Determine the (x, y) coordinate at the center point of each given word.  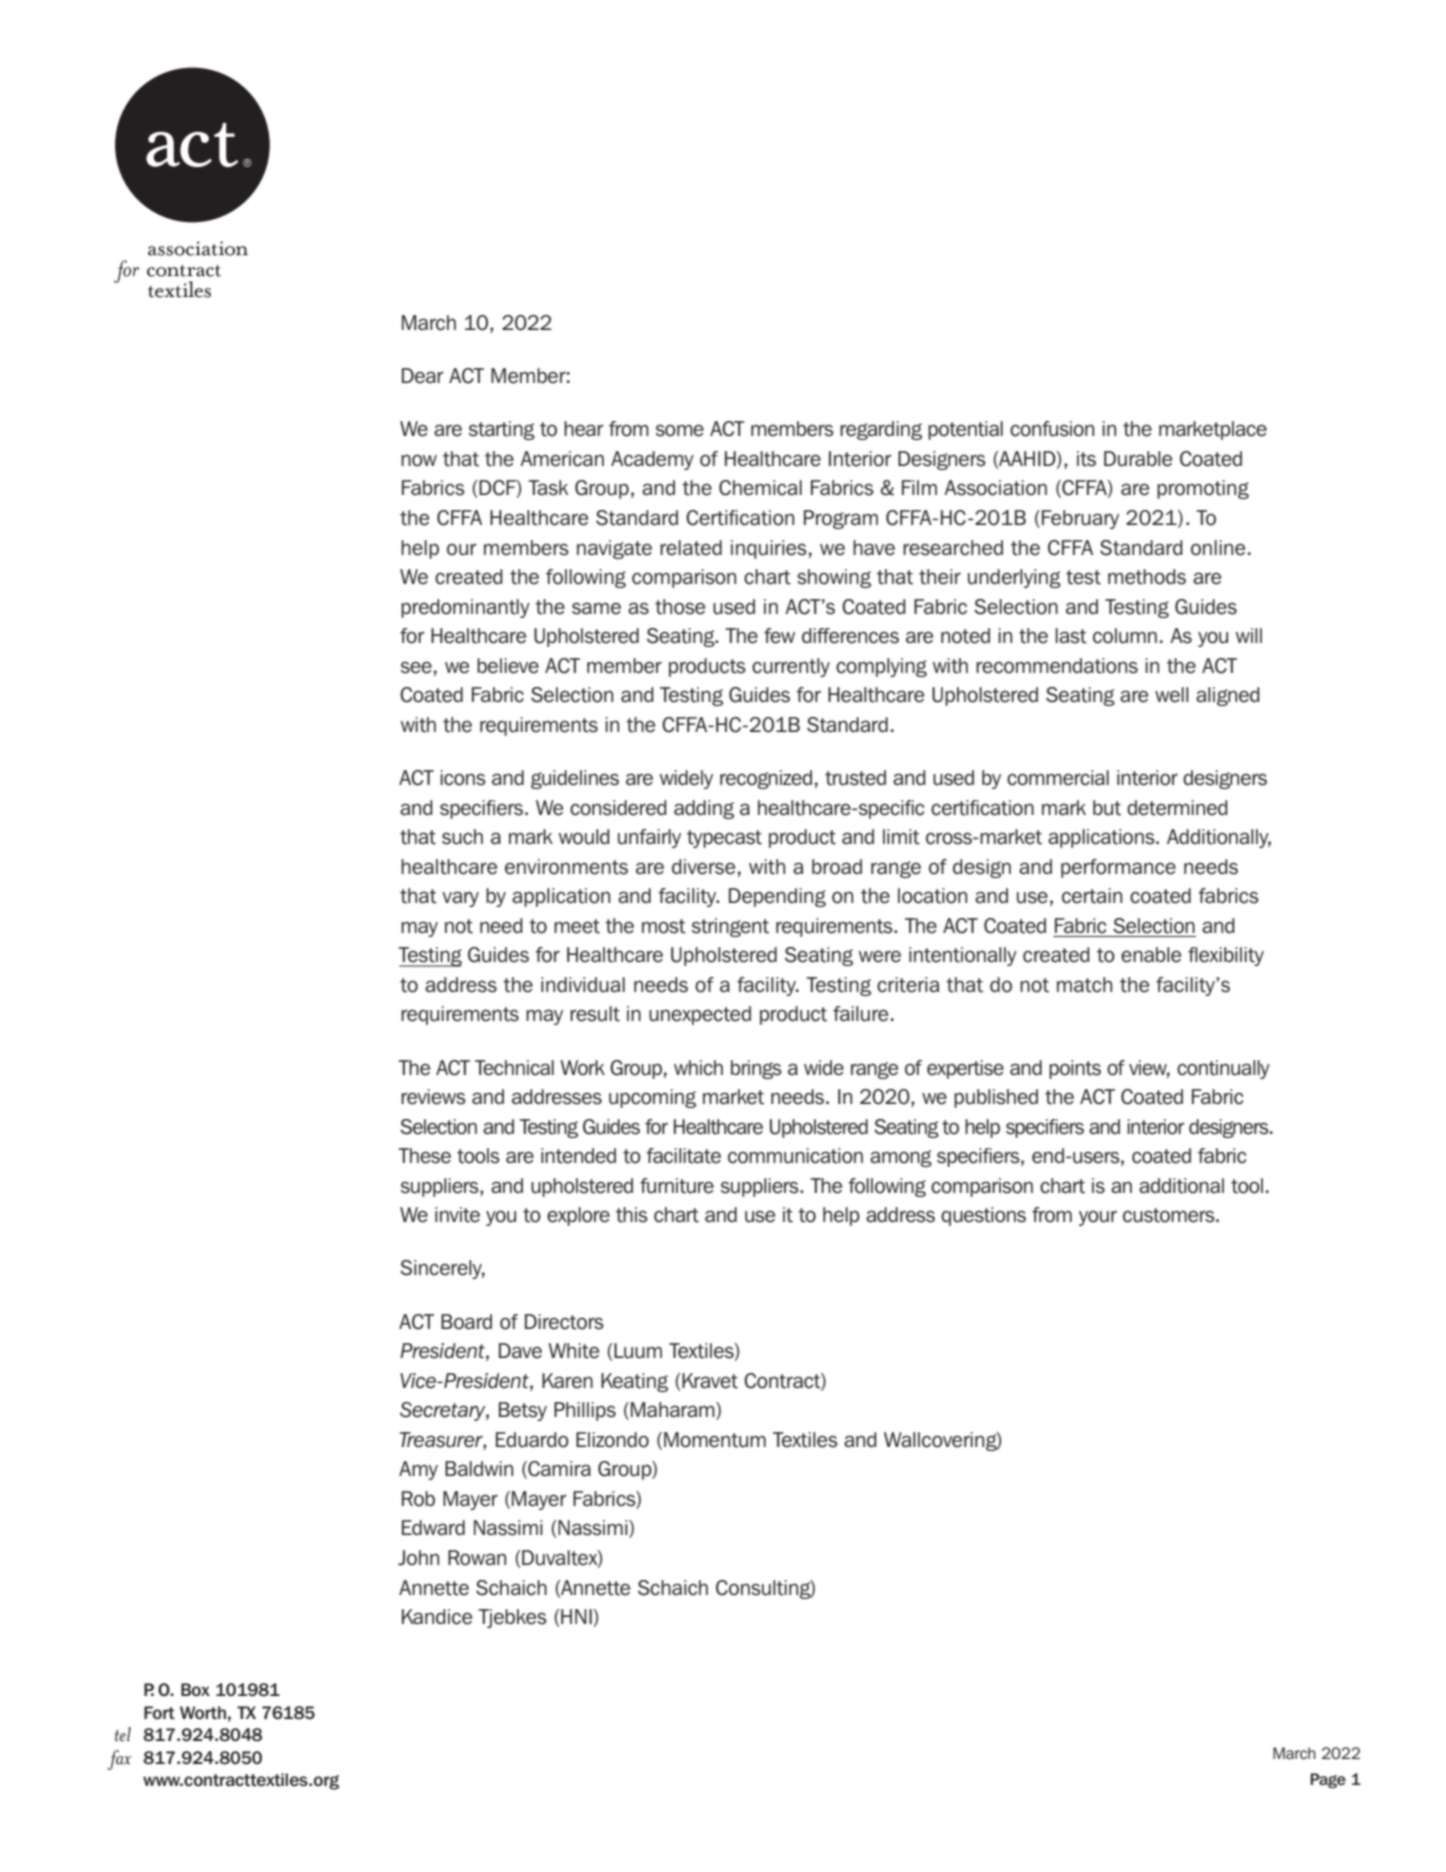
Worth (203, 1713)
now (419, 460)
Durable (1138, 459)
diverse (703, 867)
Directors (564, 1322)
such (462, 837)
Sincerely (442, 1269)
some (680, 430)
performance (1118, 868)
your (1098, 1218)
